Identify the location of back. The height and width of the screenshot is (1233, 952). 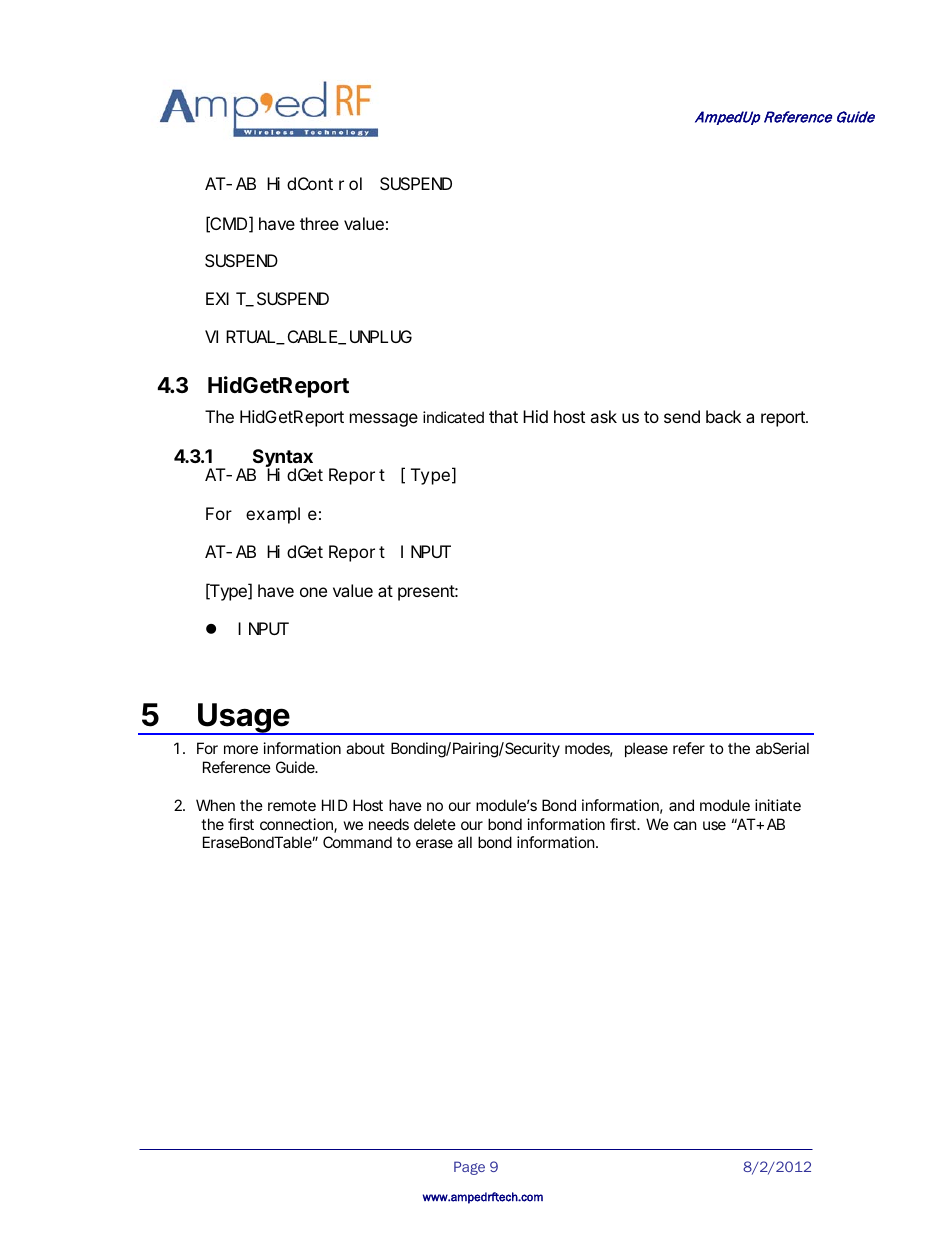
(723, 416).
